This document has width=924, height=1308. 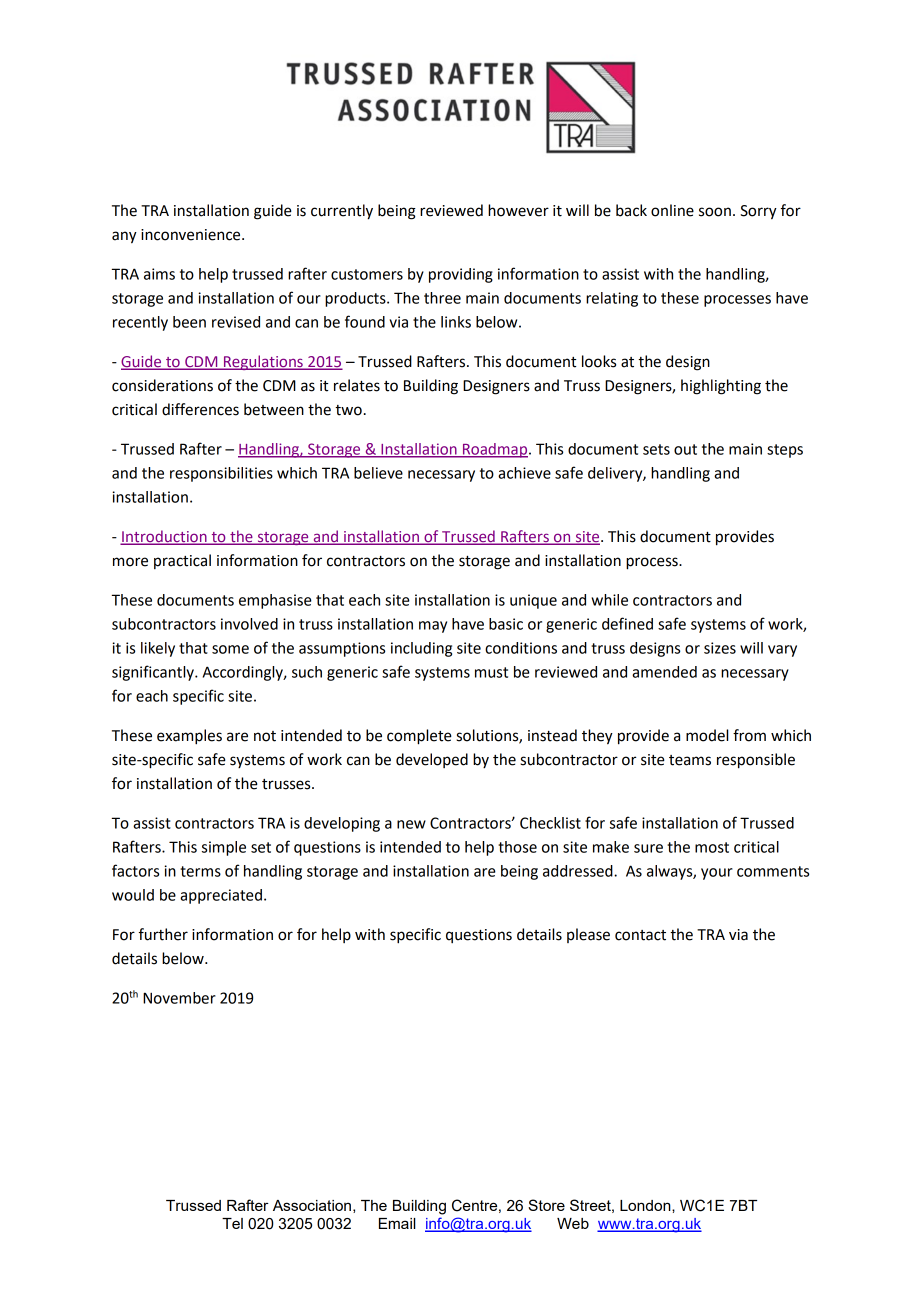 I want to click on Email, so click(x=397, y=1223).
